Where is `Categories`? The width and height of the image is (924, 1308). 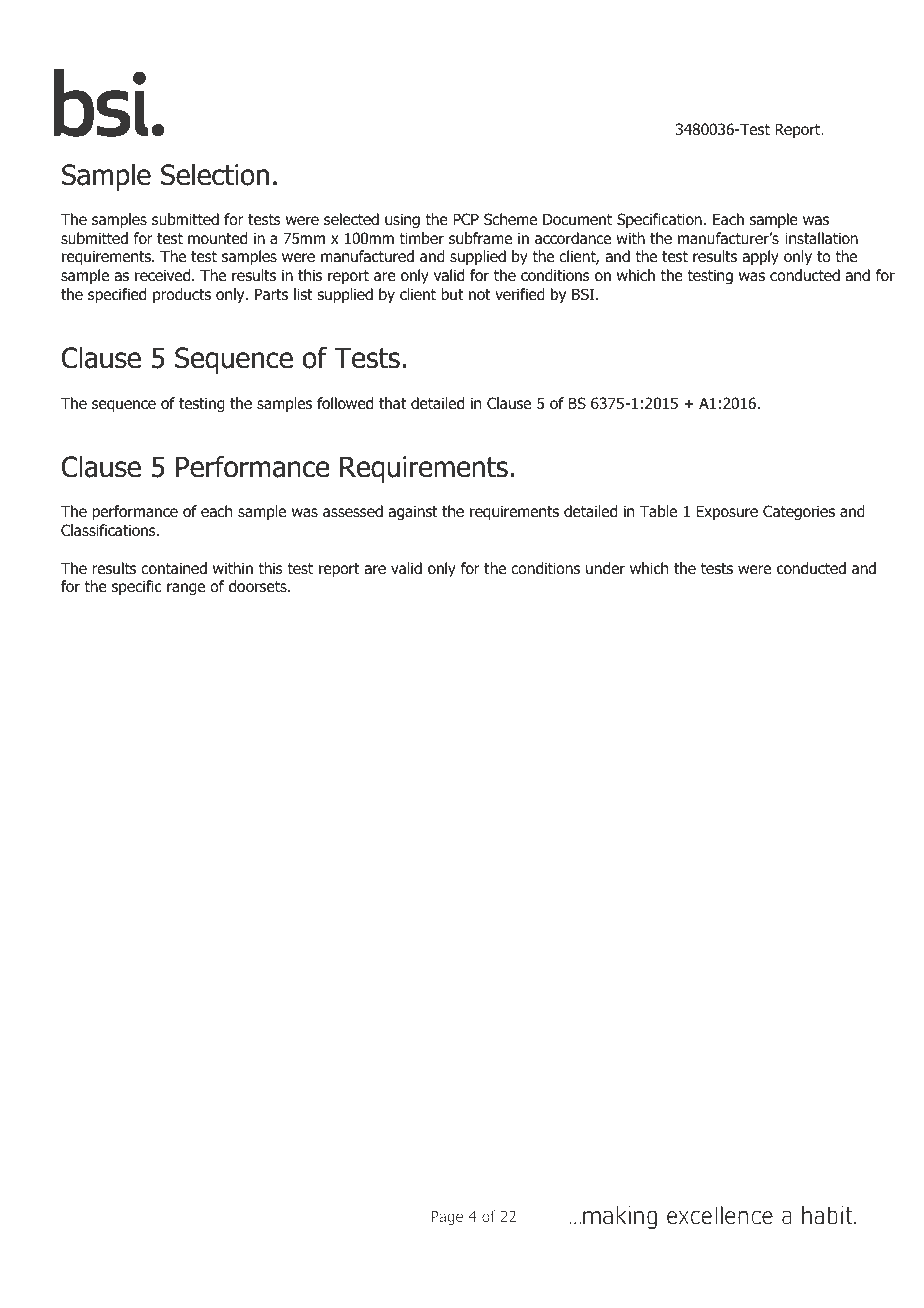
Categories is located at coordinates (799, 512).
